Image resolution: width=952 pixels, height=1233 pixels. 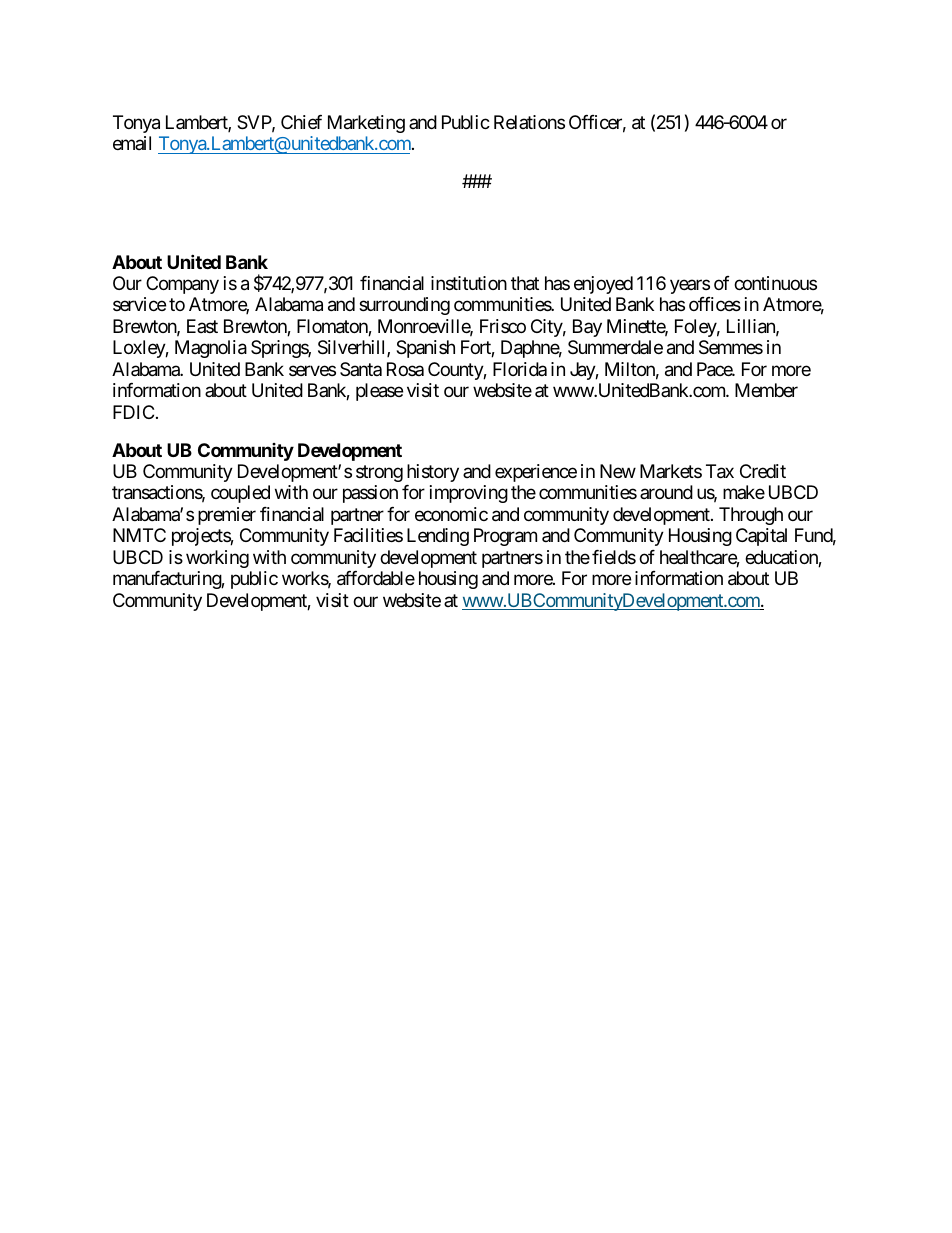 I want to click on Chief, so click(x=301, y=122).
